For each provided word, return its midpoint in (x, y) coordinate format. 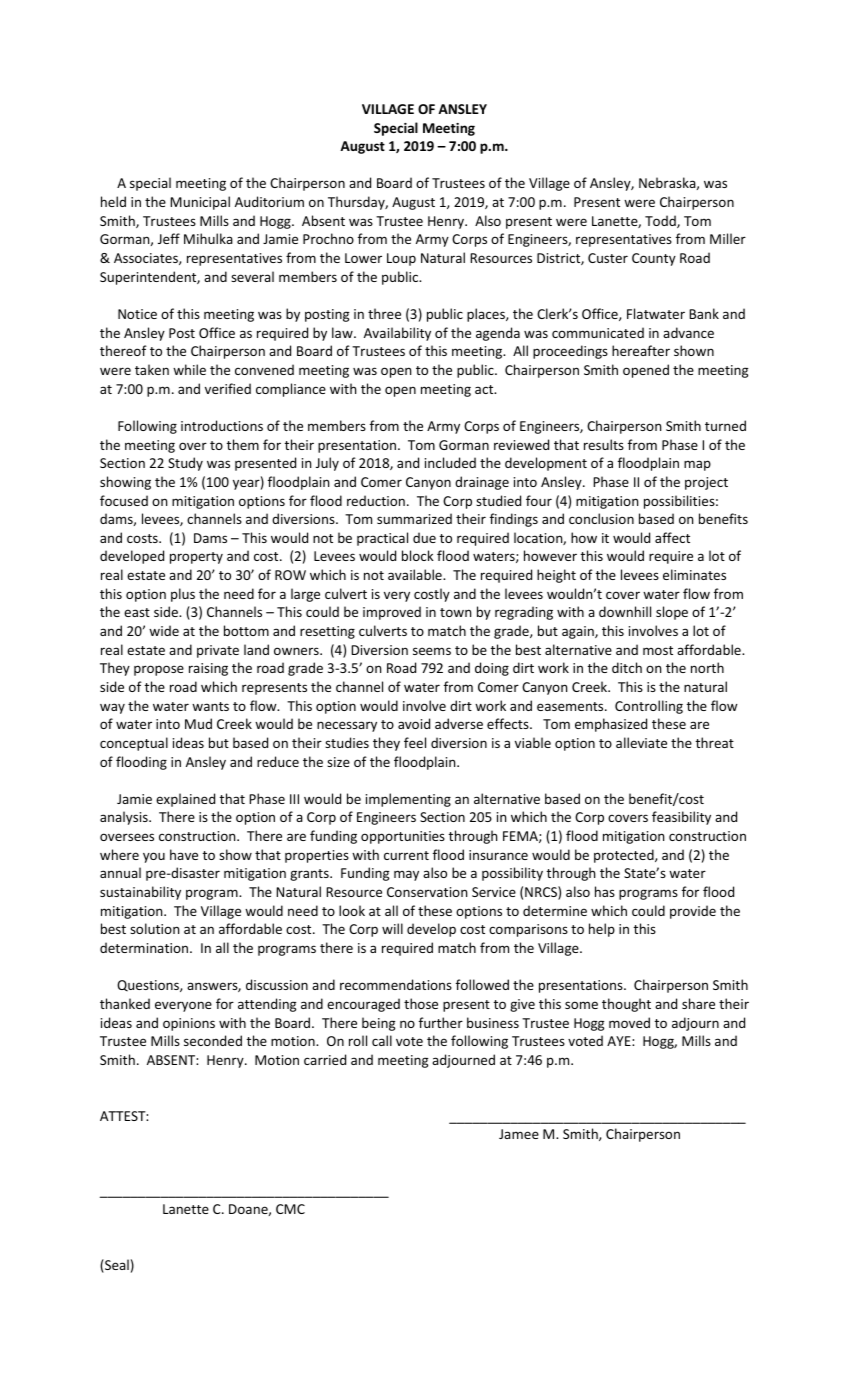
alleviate (641, 742)
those (421, 1003)
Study (185, 464)
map (697, 465)
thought (626, 1005)
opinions (189, 1024)
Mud (198, 723)
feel (415, 742)
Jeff (169, 238)
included (450, 462)
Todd (661, 221)
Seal (116, 1266)
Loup (401, 259)
